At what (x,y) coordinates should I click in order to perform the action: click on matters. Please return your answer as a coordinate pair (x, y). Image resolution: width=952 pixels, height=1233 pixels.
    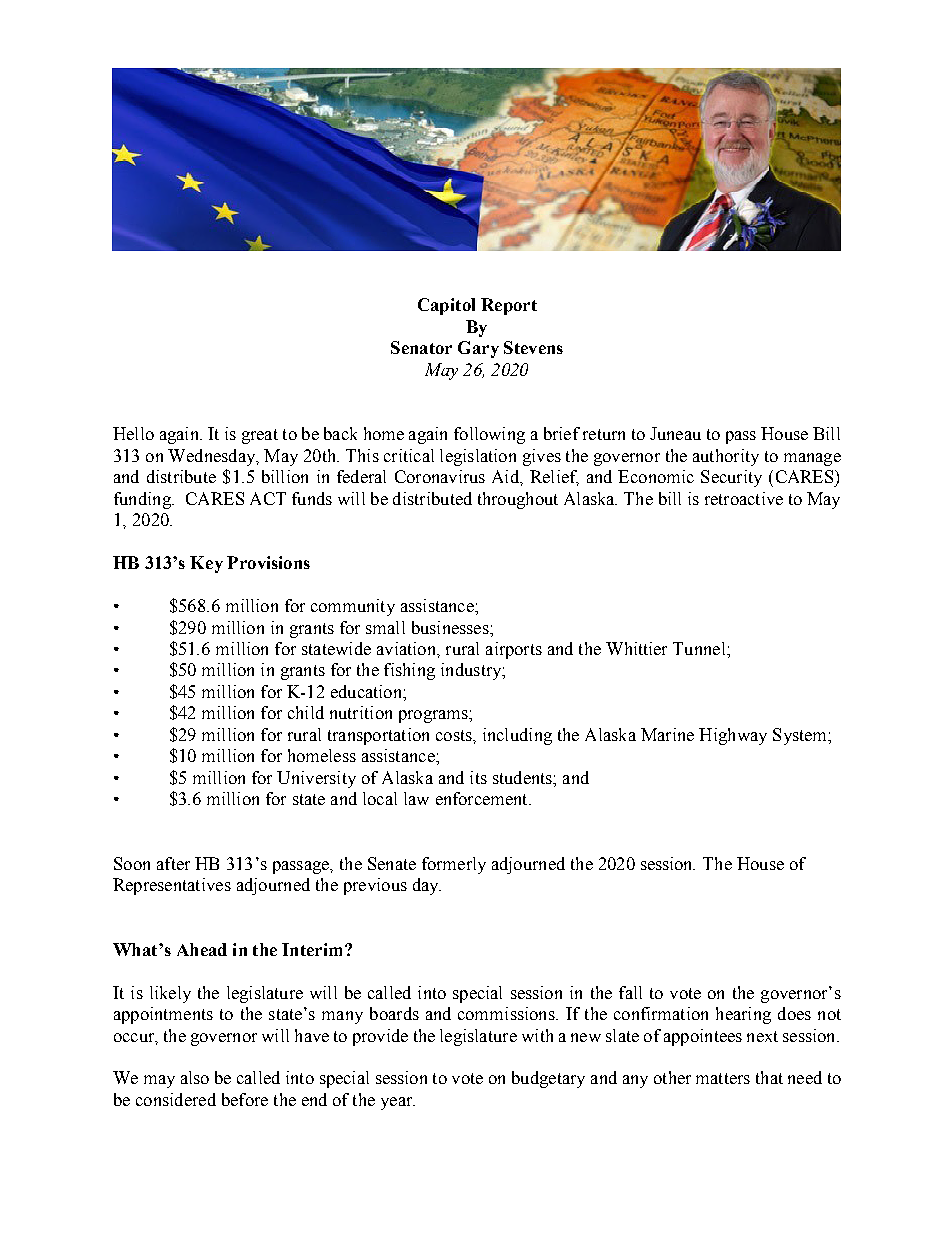
    Looking at the image, I should click on (723, 1078).
